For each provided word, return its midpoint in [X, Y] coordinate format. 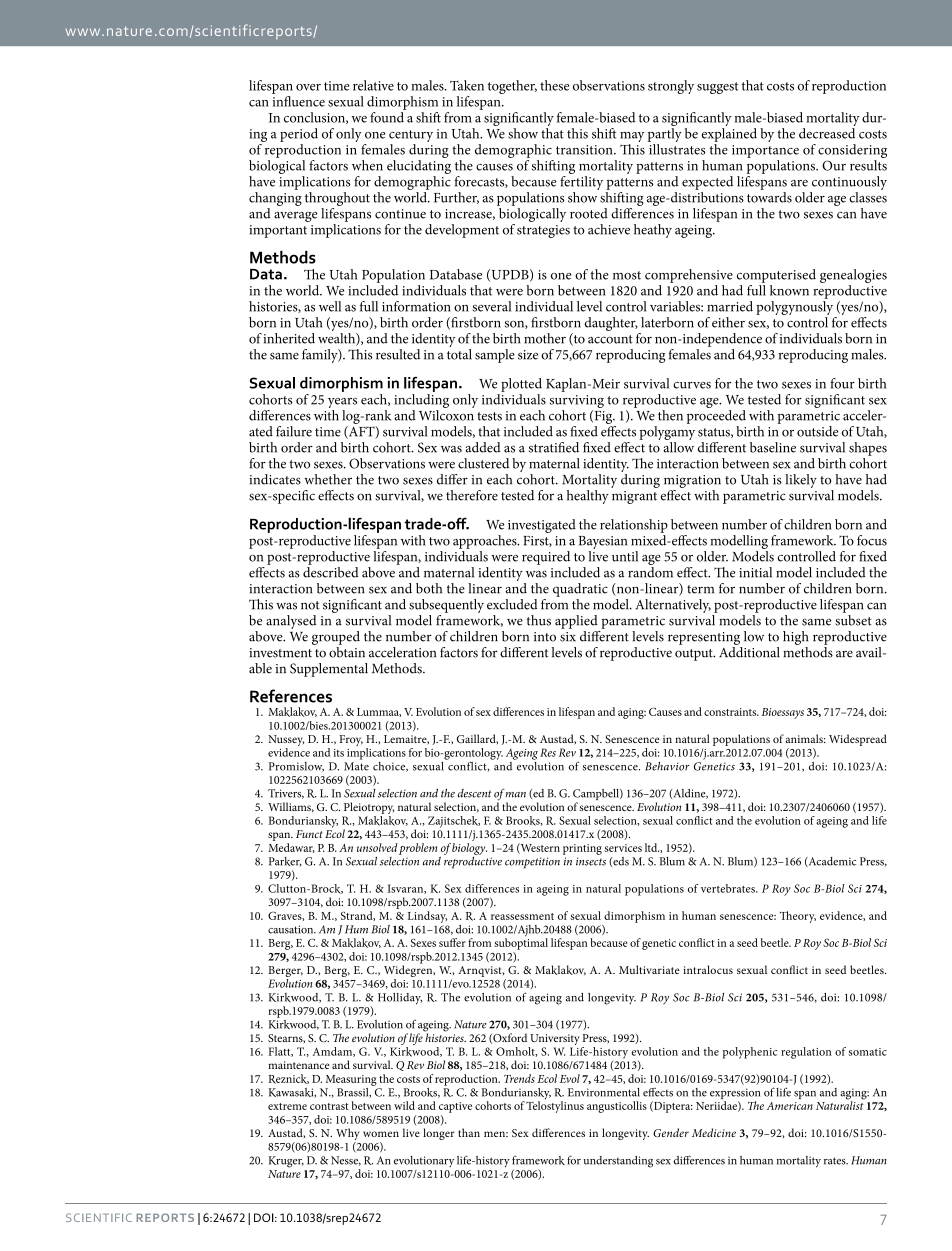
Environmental [604, 1092]
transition [585, 150]
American [790, 1106]
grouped [336, 638]
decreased [827, 133]
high [795, 638]
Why [347, 1135]
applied [576, 622]
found [387, 117]
